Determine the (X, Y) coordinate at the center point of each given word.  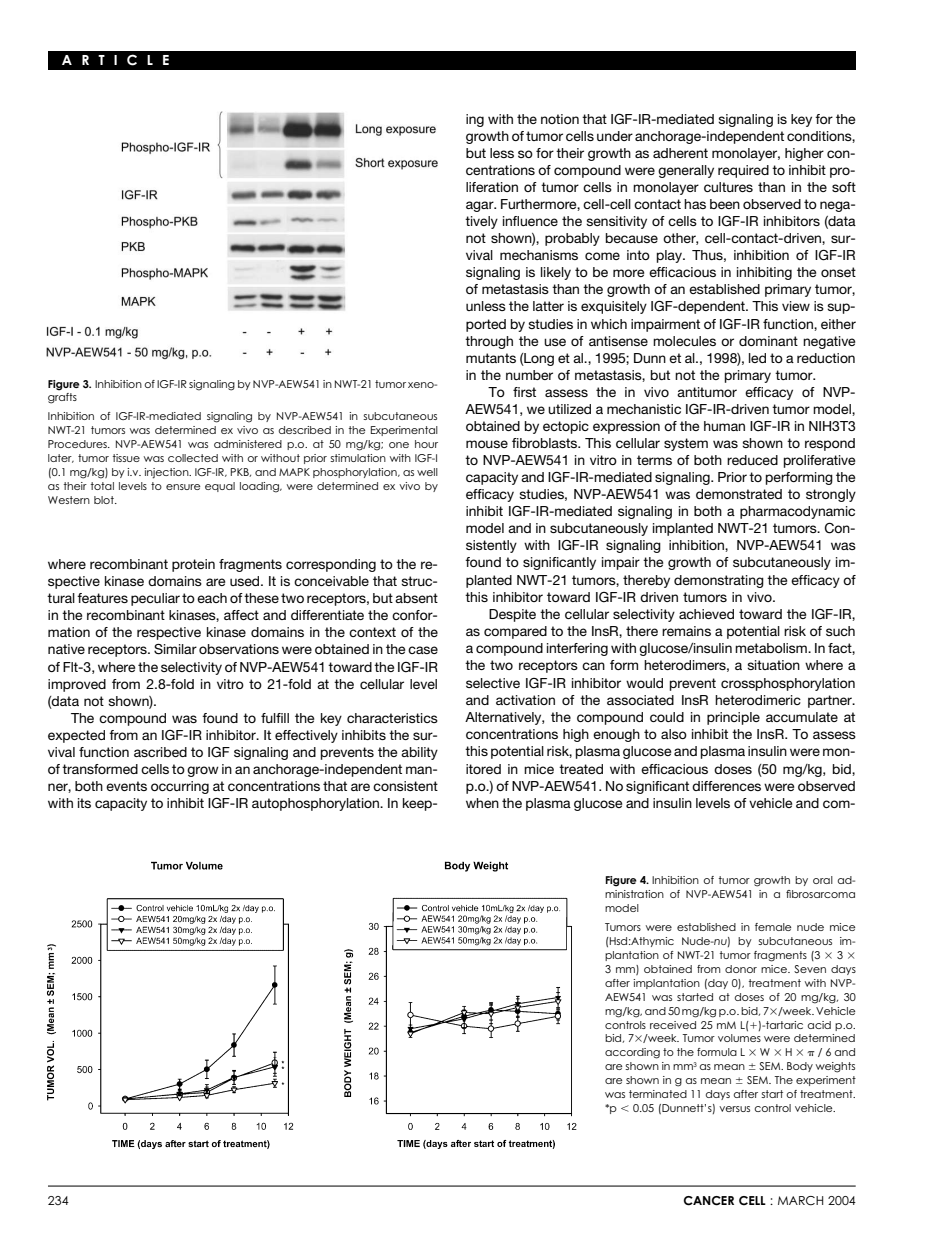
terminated (658, 1094)
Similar (175, 649)
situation (773, 665)
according (632, 1053)
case (423, 650)
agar (481, 206)
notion (560, 119)
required (743, 171)
